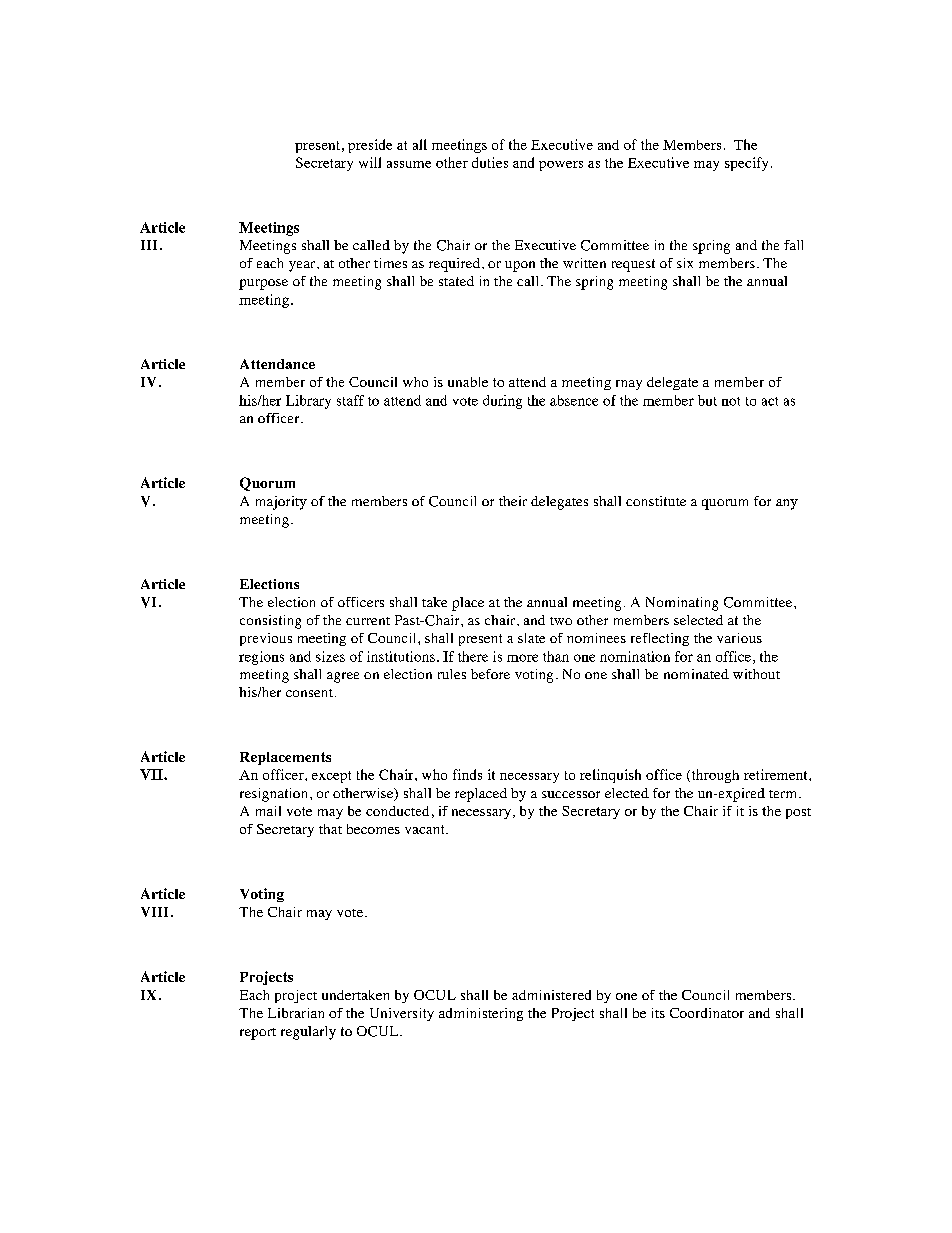  I want to click on specify, so click(746, 164).
